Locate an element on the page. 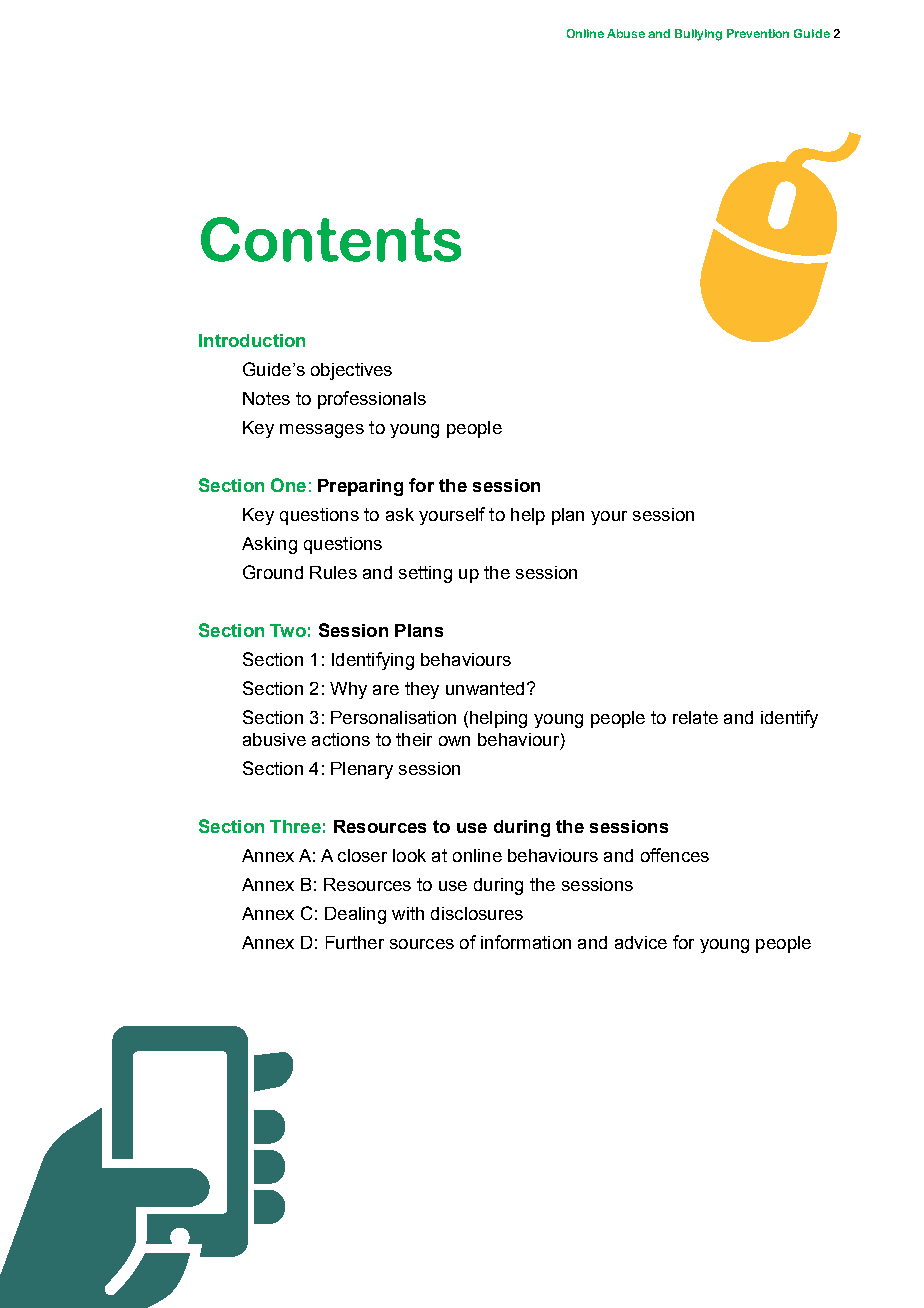 This page has width=924, height=1308. objectives is located at coordinates (351, 371).
